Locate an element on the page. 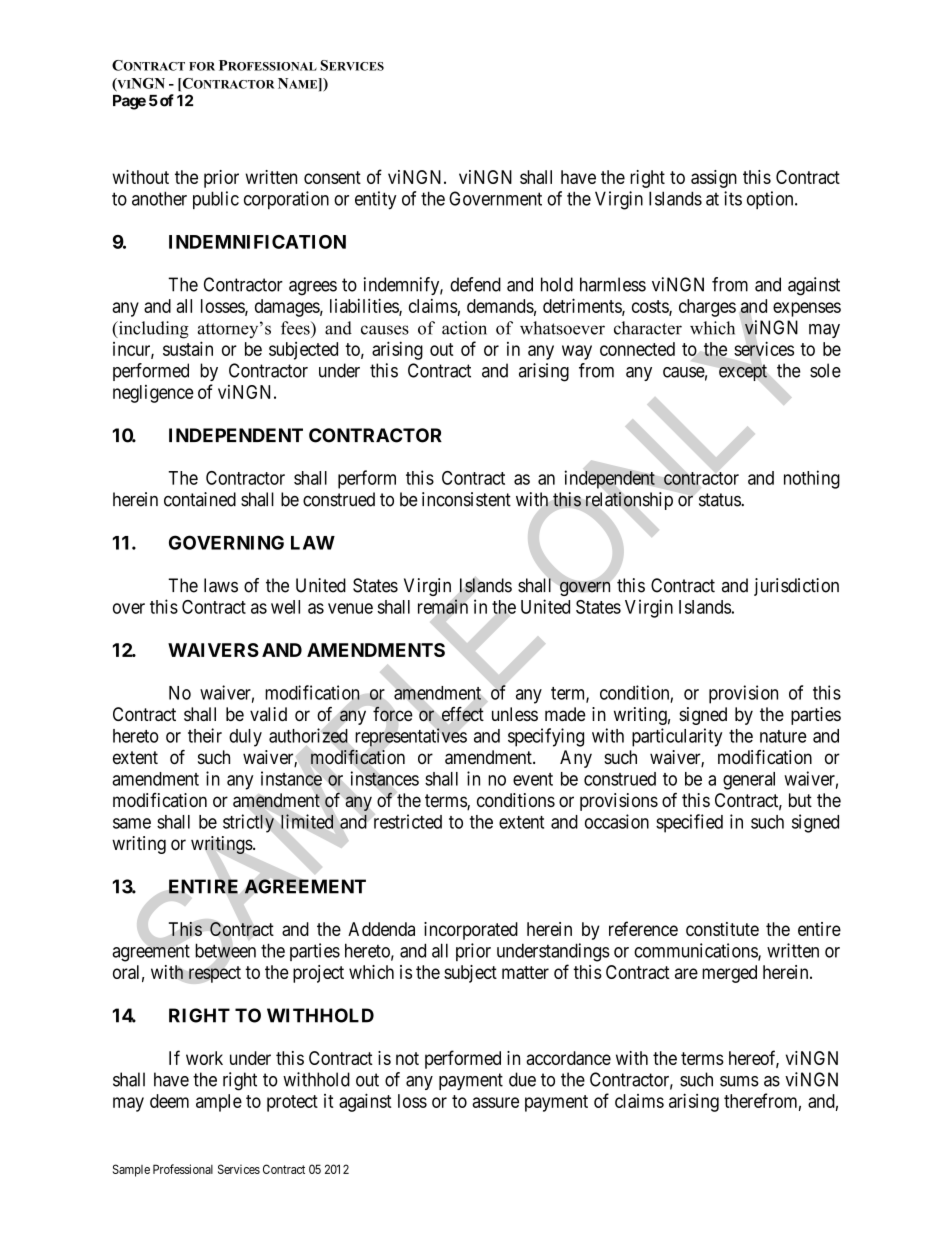 Image resolution: width=952 pixels, height=1233 pixels. its is located at coordinates (733, 198).
